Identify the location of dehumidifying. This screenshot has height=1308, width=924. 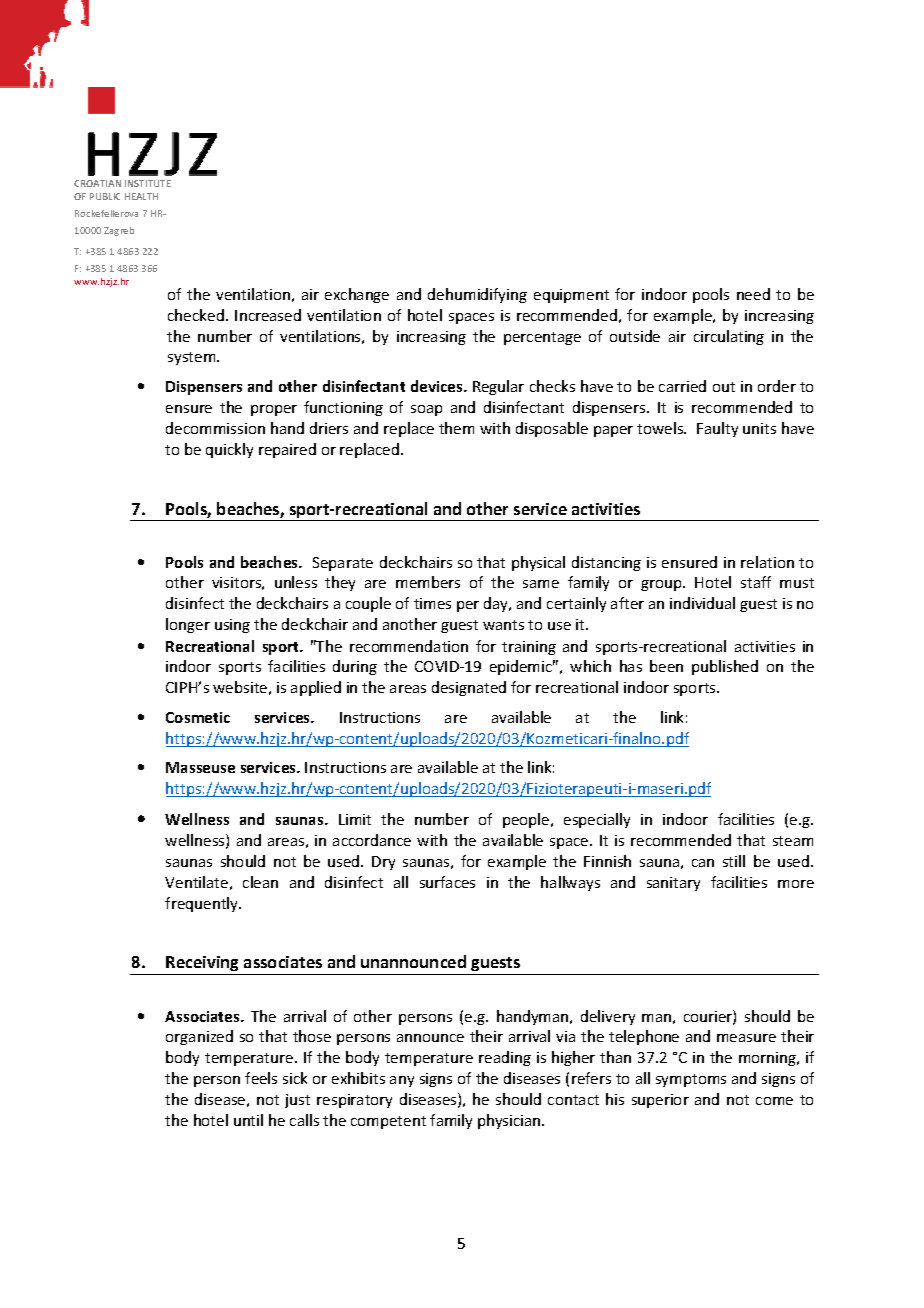
(477, 295).
